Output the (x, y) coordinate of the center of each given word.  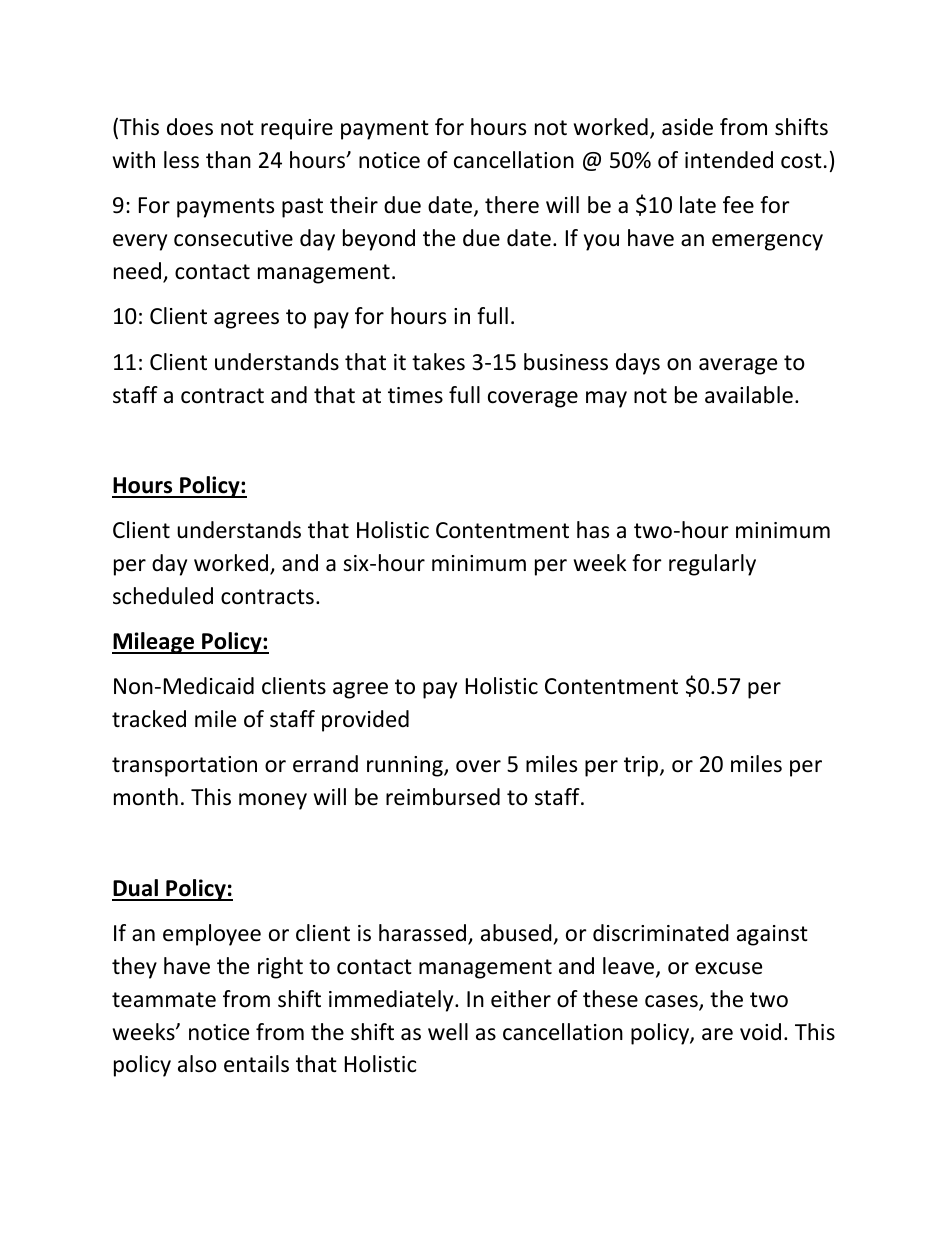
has (593, 530)
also (197, 1064)
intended (729, 160)
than (228, 159)
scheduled (163, 596)
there (512, 205)
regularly (712, 565)
